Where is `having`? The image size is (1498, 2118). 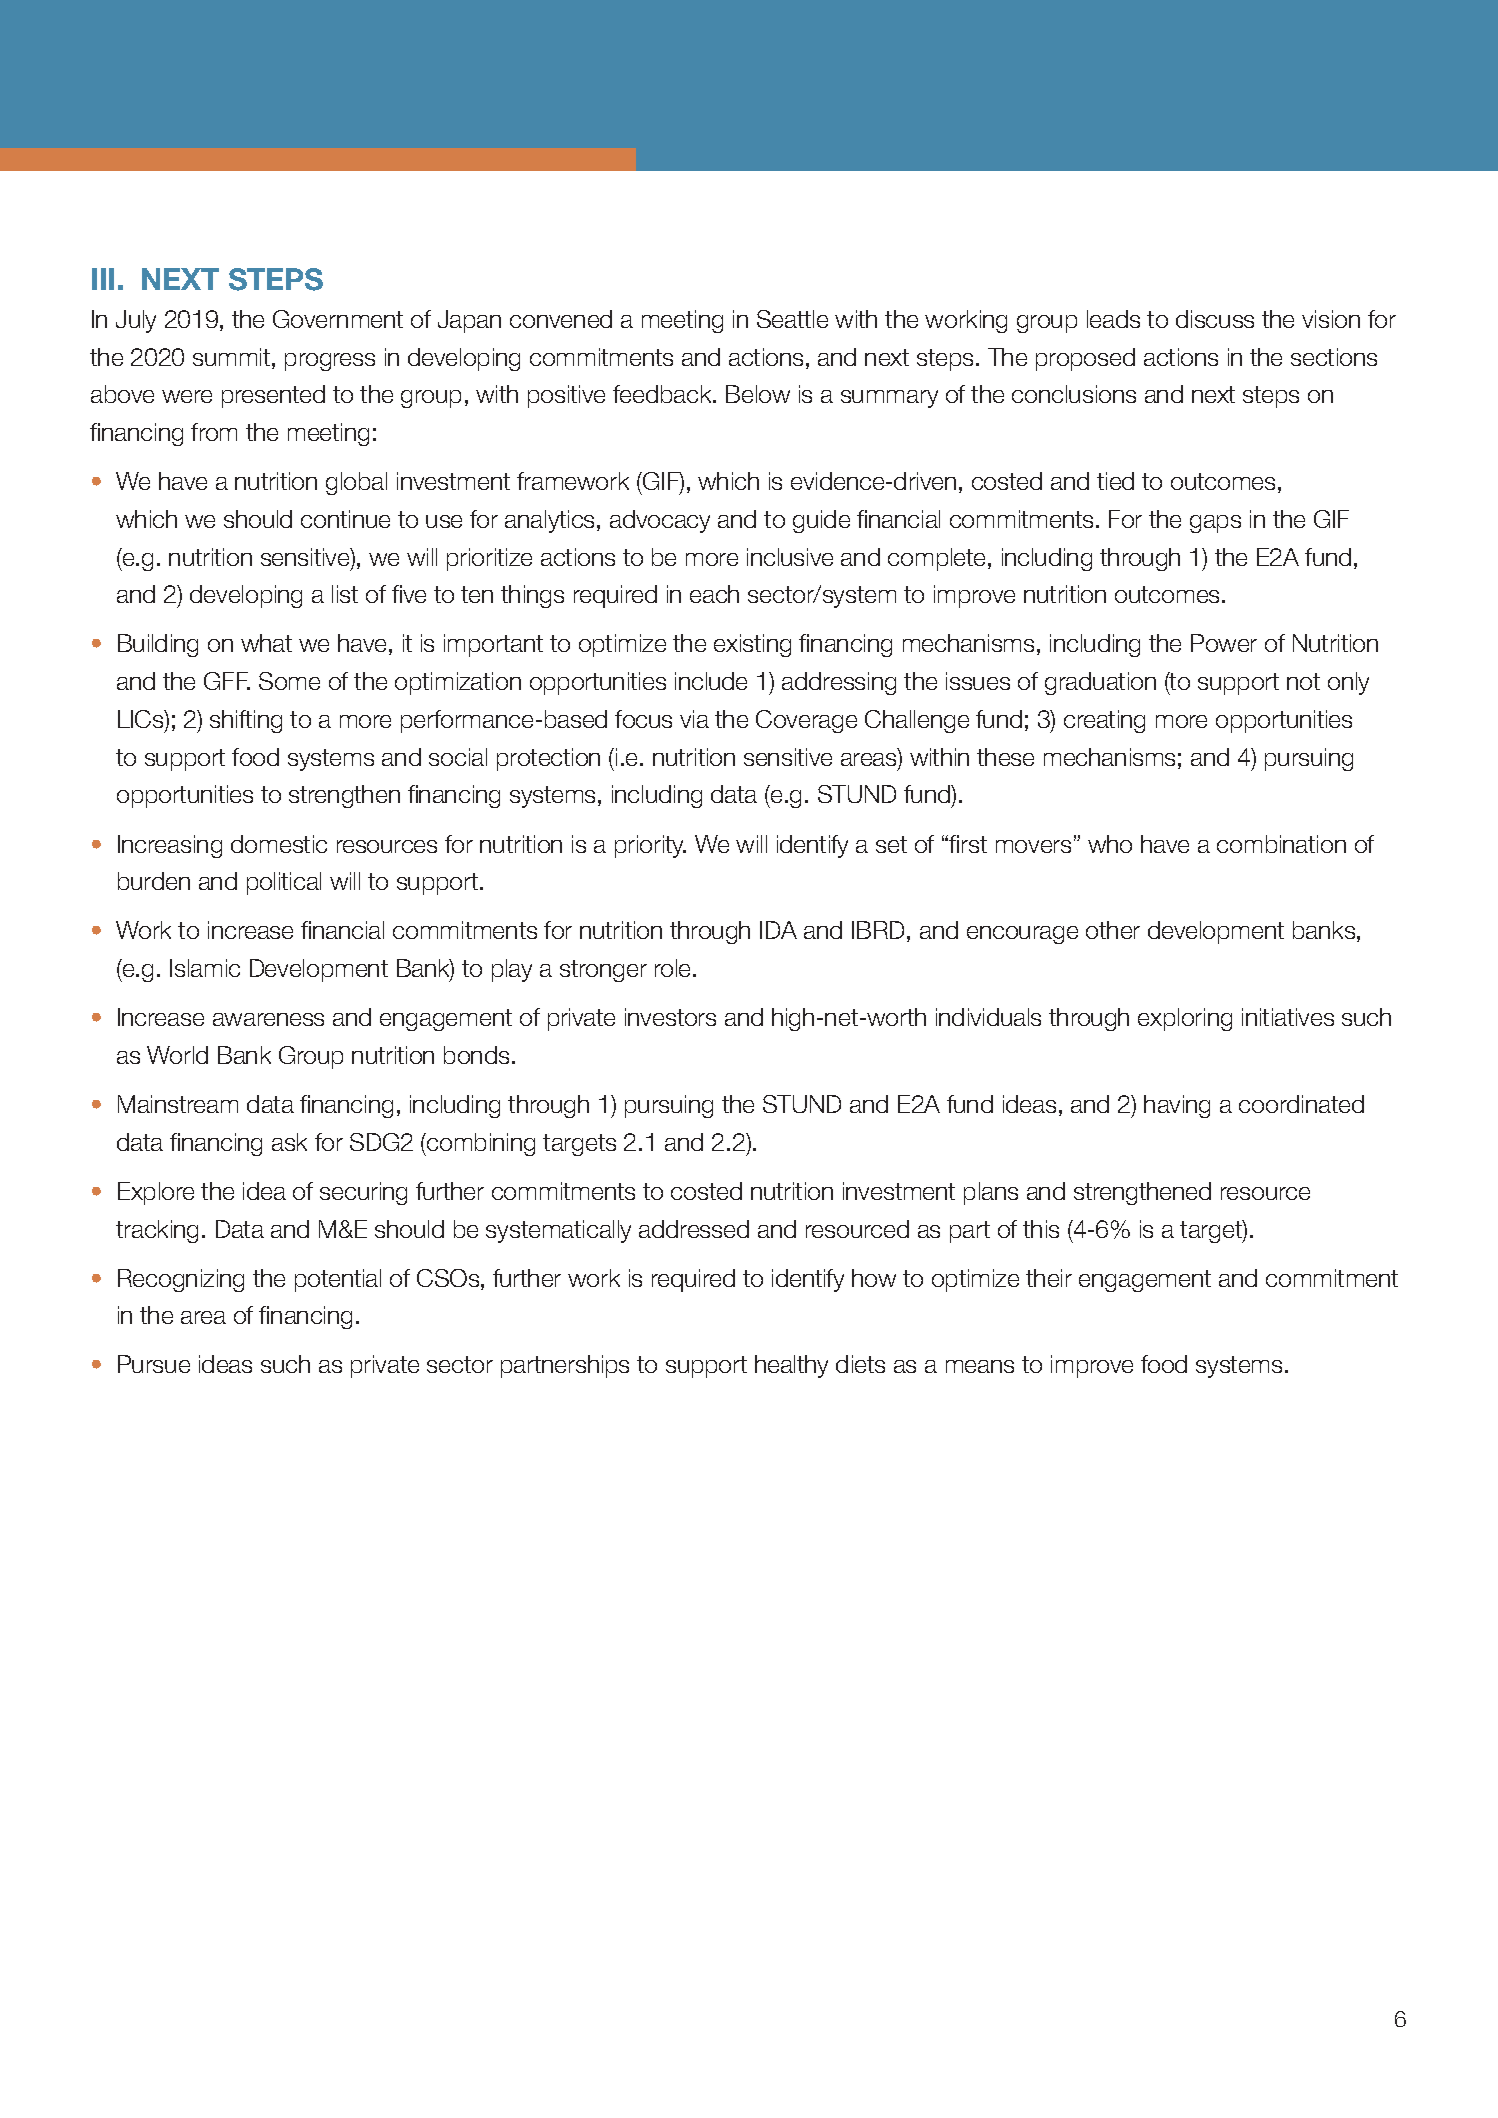
having is located at coordinates (1177, 1106).
